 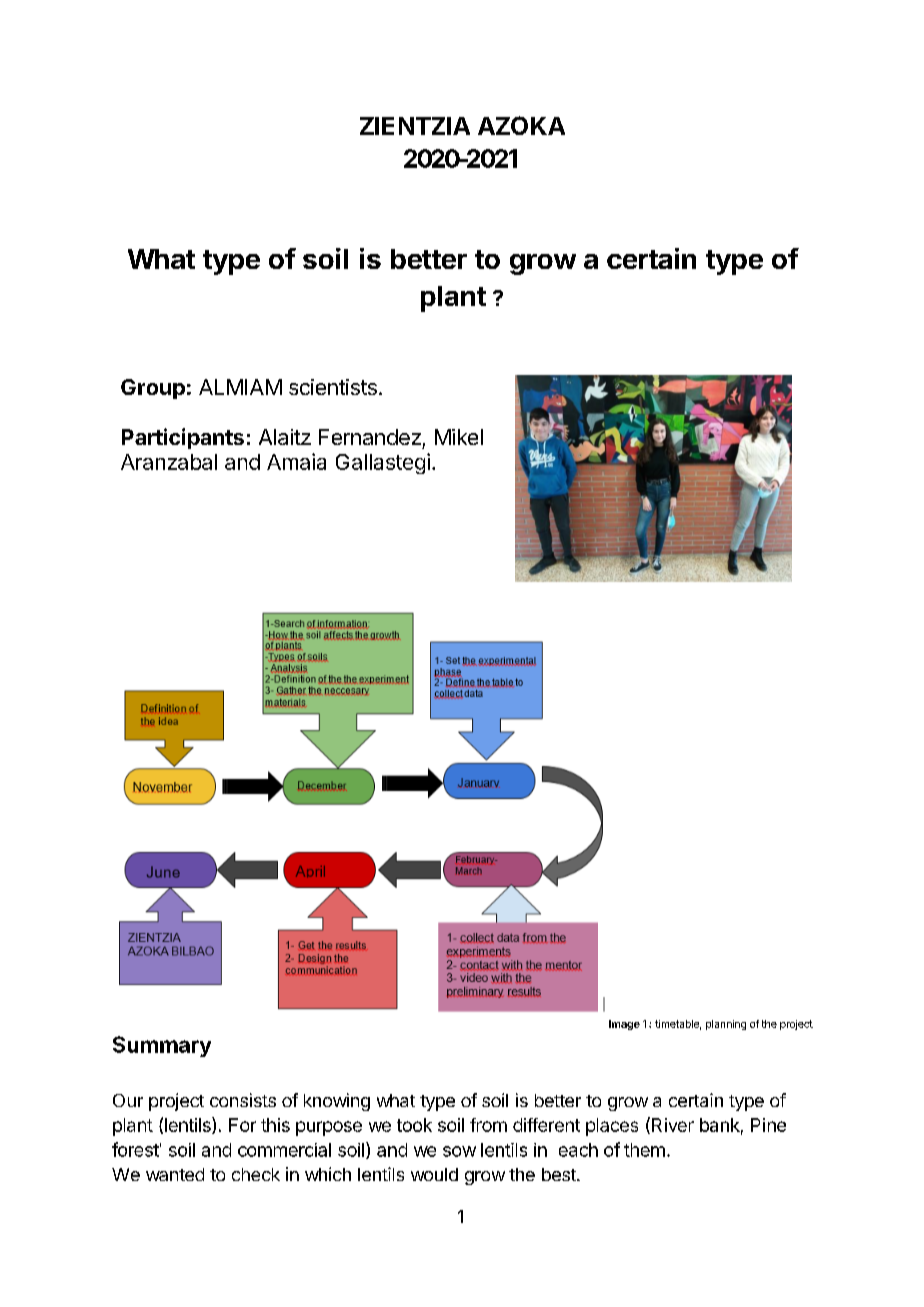 I want to click on planning, so click(x=726, y=1025).
